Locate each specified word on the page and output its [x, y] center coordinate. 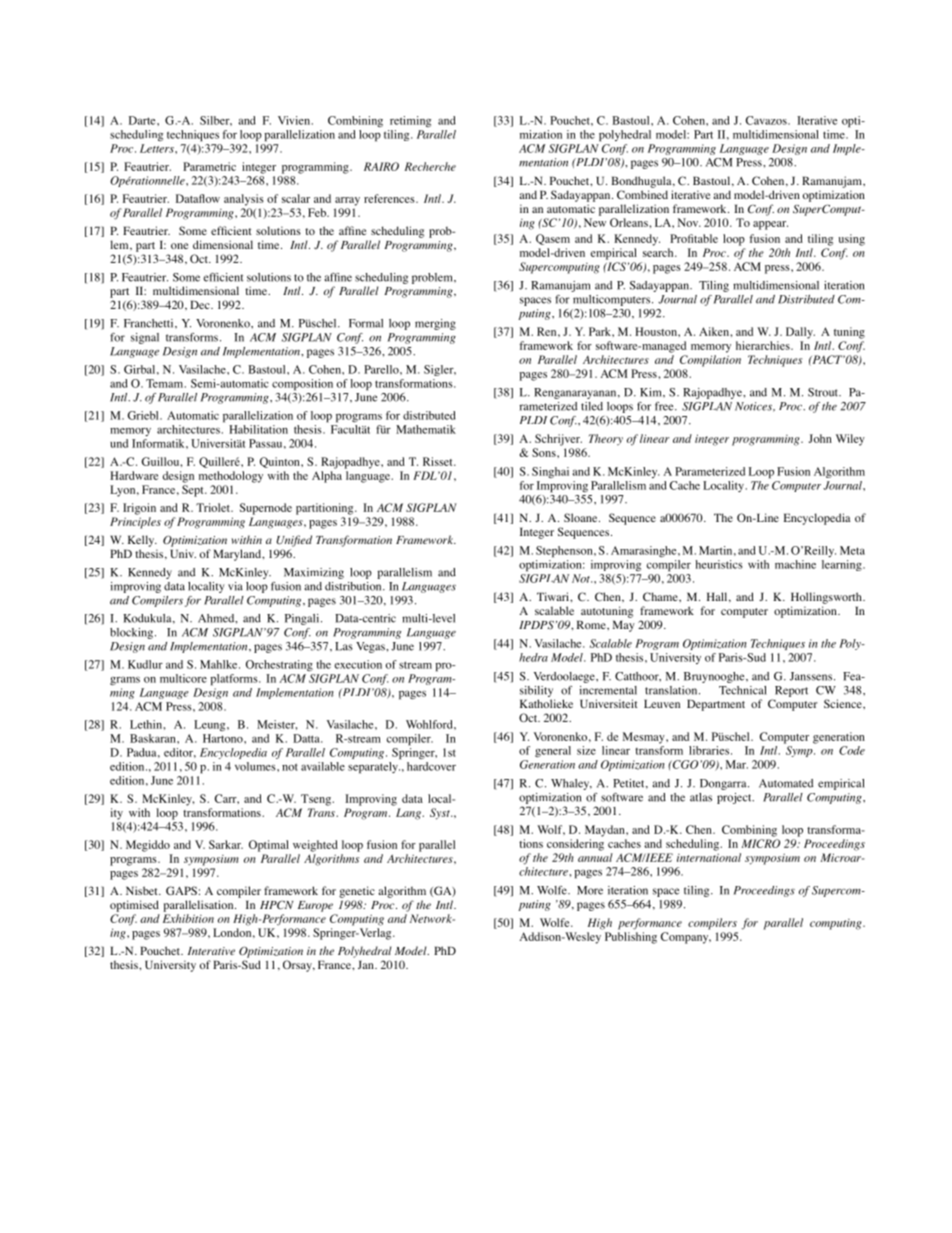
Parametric [209, 166]
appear [770, 225]
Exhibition [188, 918]
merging [435, 324]
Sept [194, 491]
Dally [800, 333]
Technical [743, 690]
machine [795, 564]
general [553, 751]
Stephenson [565, 552]
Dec [201, 304]
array [347, 201]
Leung [211, 725]
